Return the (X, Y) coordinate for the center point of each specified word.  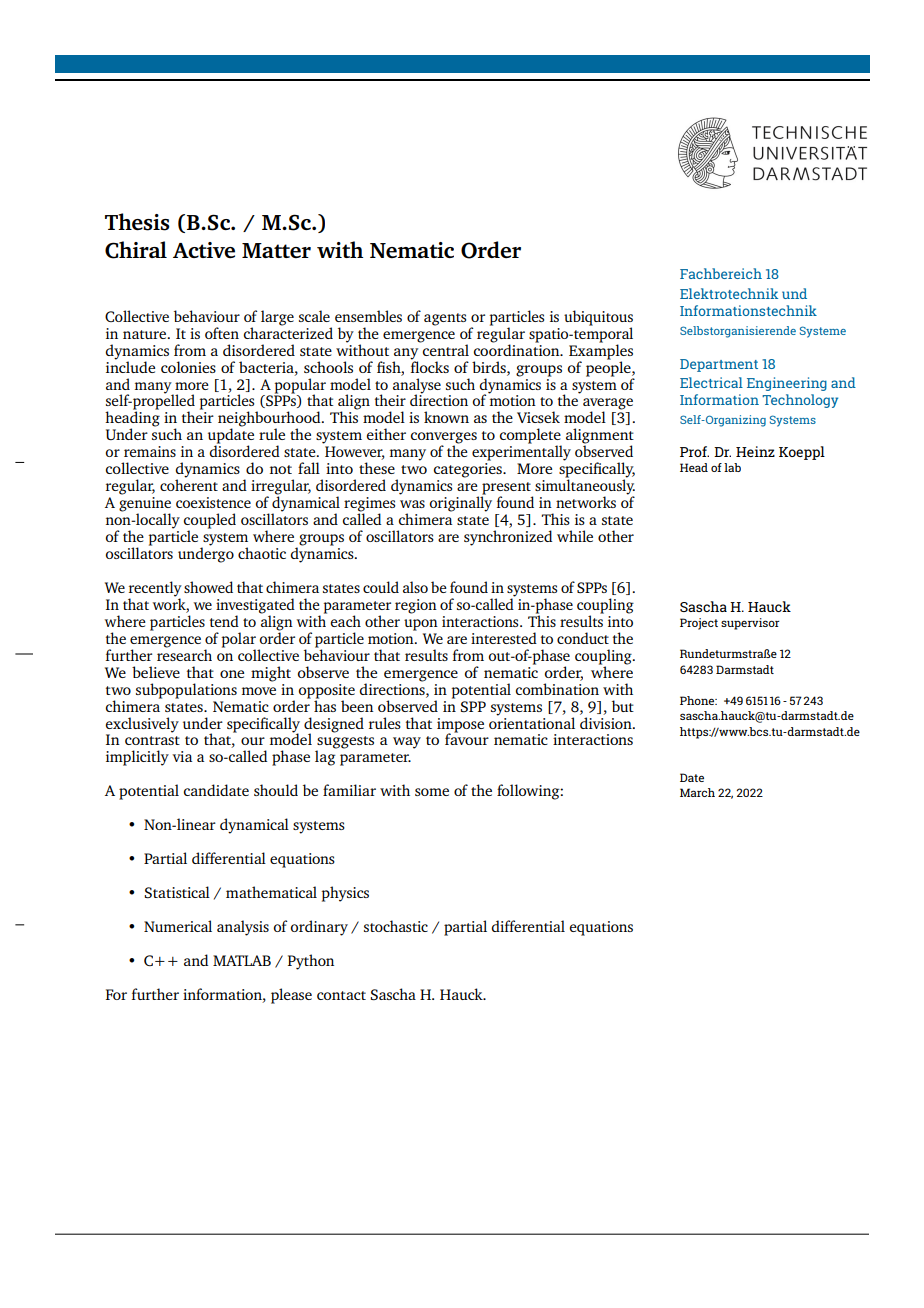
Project (699, 624)
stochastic (396, 926)
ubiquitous (598, 319)
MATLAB (242, 960)
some (432, 792)
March (697, 792)
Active (204, 250)
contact (341, 995)
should (276, 790)
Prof (694, 451)
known (446, 417)
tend (224, 621)
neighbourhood (270, 420)
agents (445, 319)
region (416, 606)
